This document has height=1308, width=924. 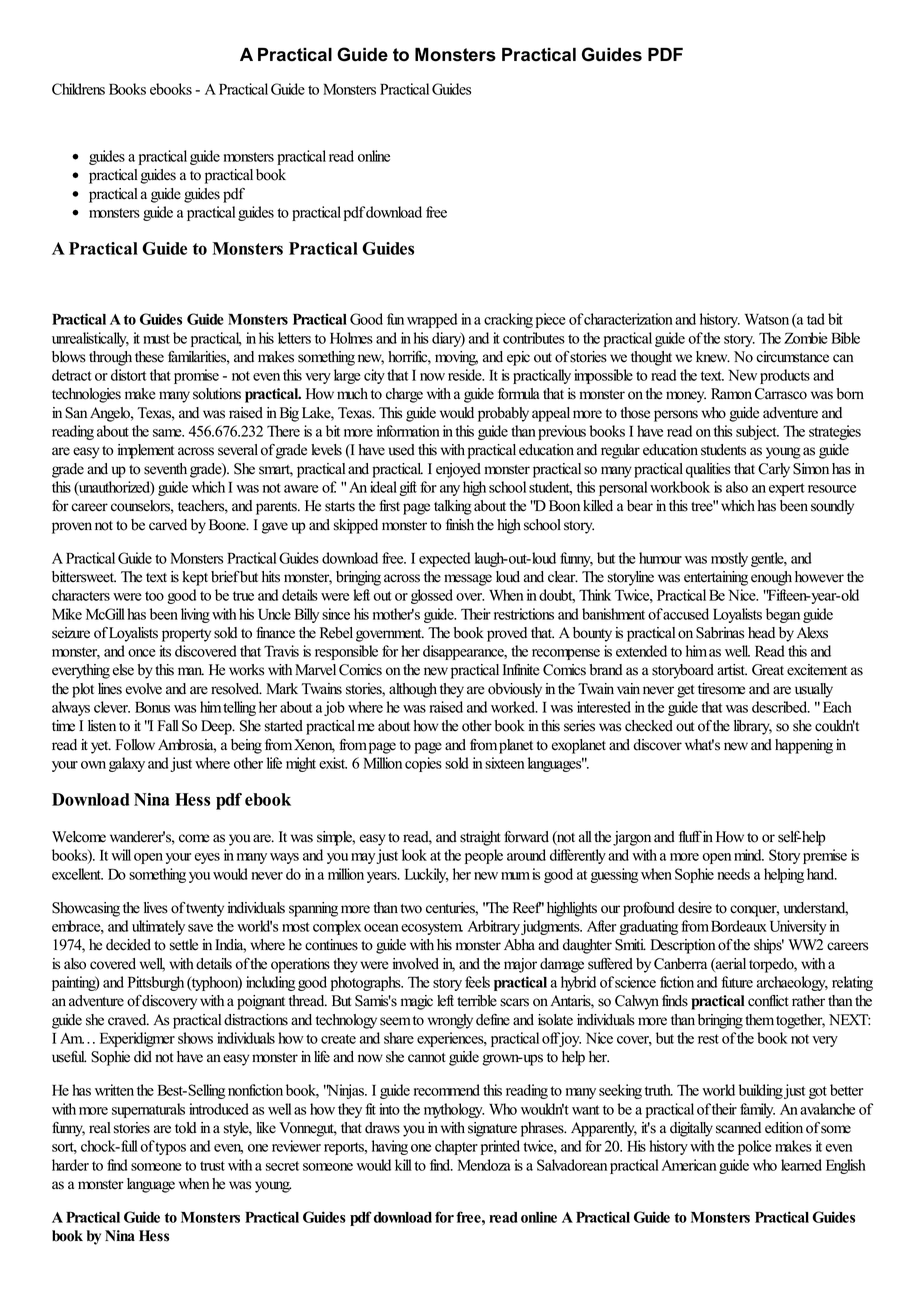 I want to click on introduced, so click(x=219, y=1109).
